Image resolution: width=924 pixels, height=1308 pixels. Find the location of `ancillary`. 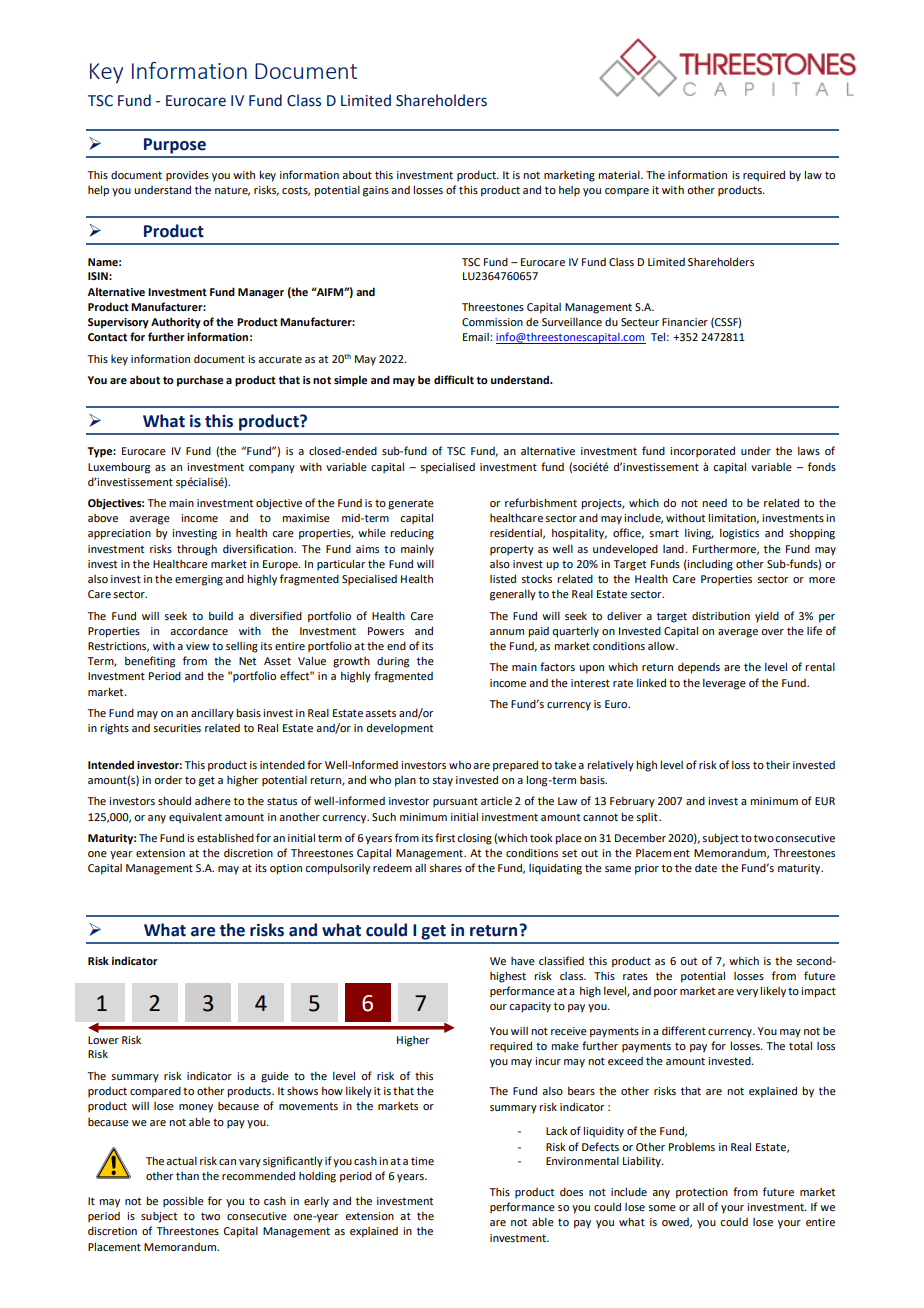

ancillary is located at coordinates (212, 714).
